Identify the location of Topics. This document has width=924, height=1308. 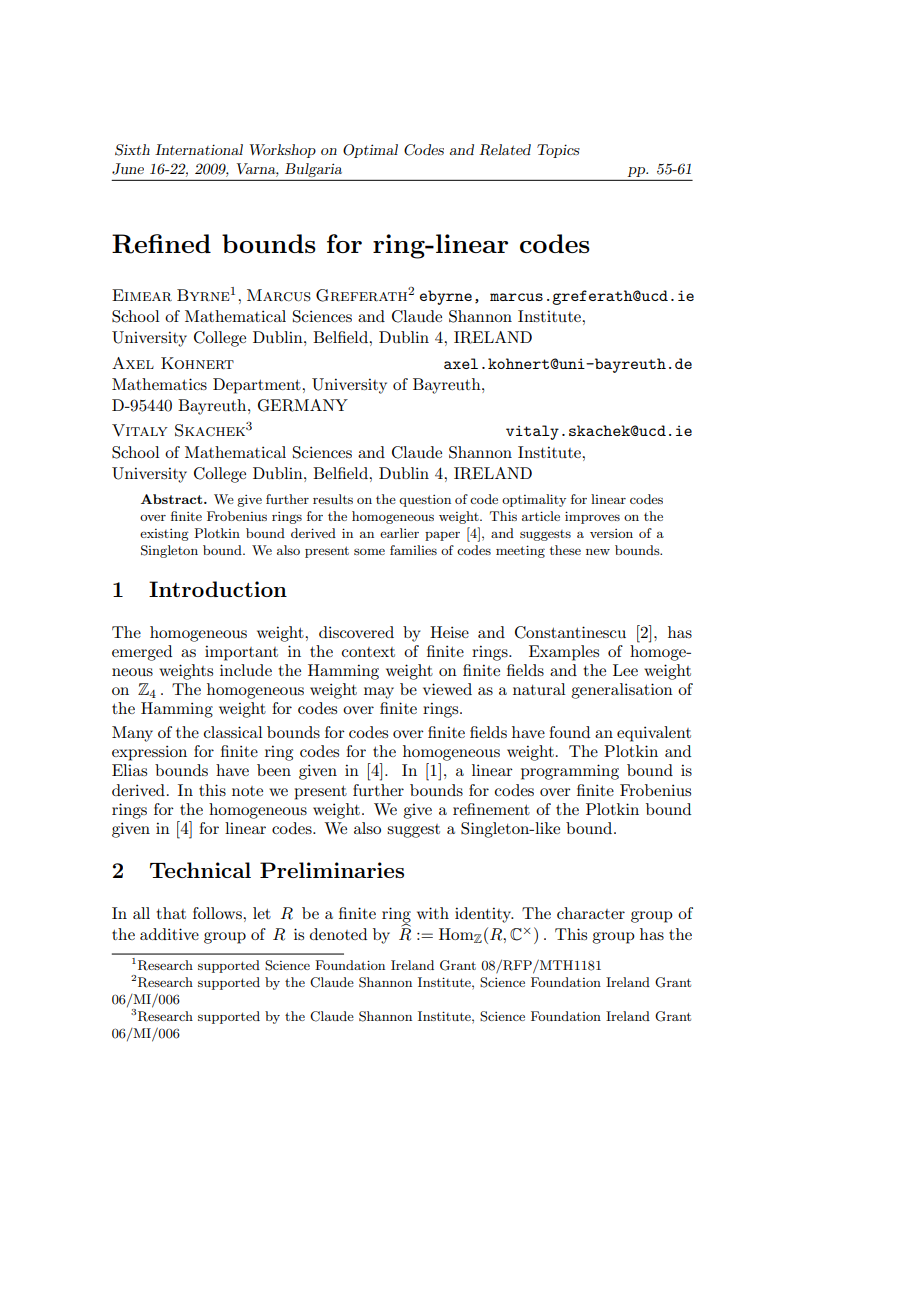
(558, 151).
